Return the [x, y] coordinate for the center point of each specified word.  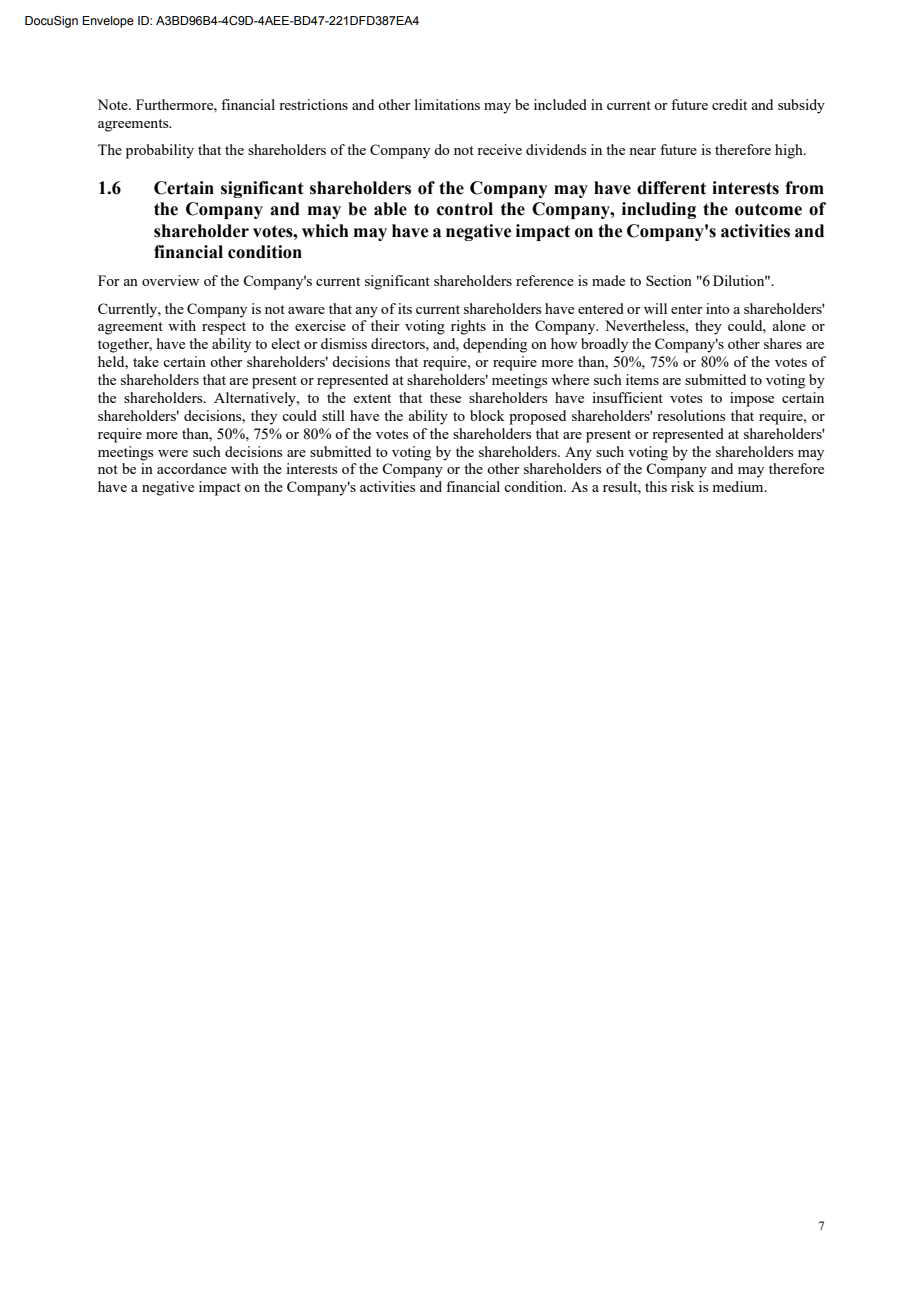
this [656, 486]
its [405, 308]
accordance [192, 468]
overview [170, 280]
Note [113, 104]
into [718, 308]
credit [729, 104]
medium [739, 486]
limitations [447, 104]
